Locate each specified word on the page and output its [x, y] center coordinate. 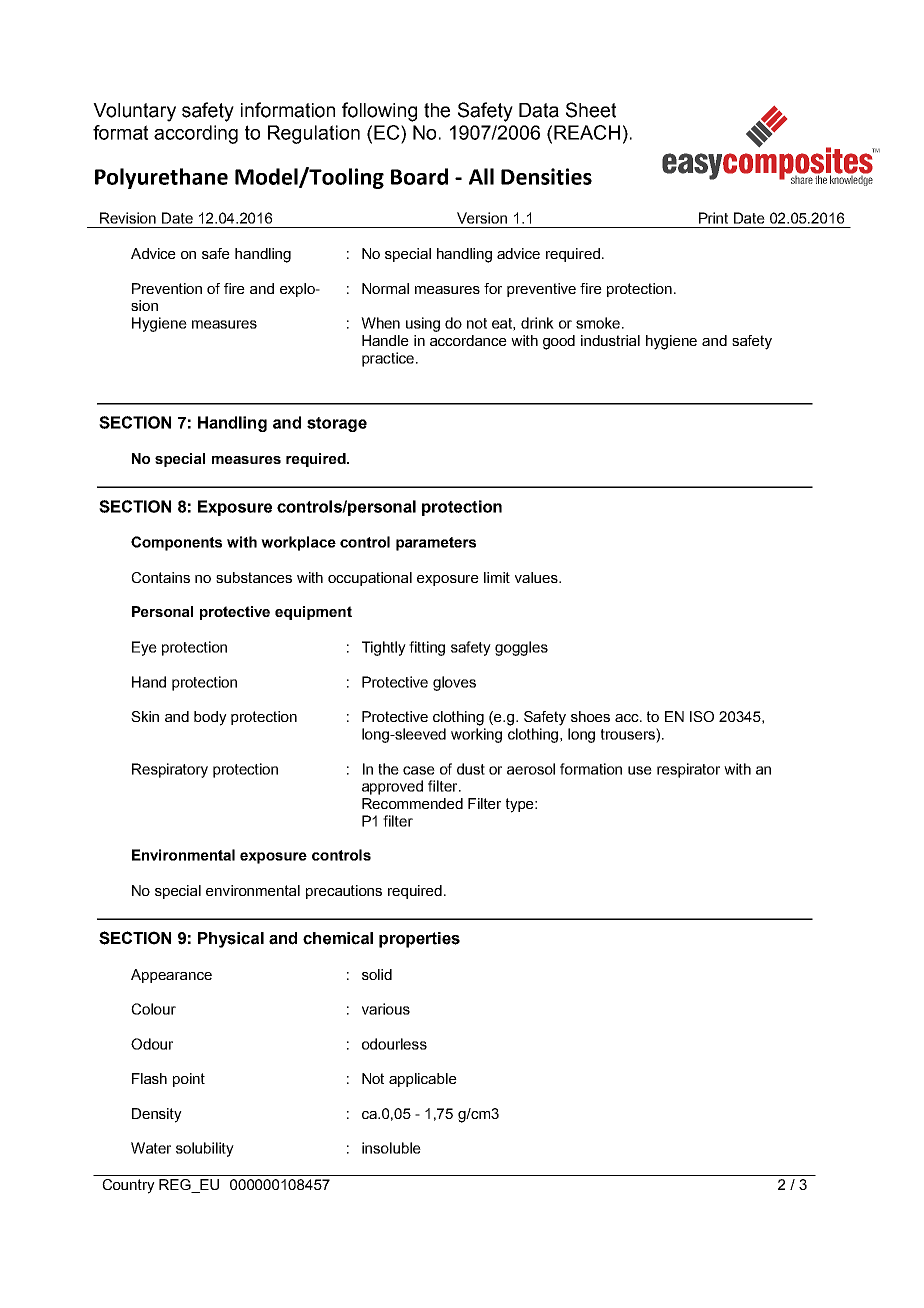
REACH [587, 132]
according [196, 134]
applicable [423, 1080]
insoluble [391, 1148]
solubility [205, 1149]
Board [419, 176]
